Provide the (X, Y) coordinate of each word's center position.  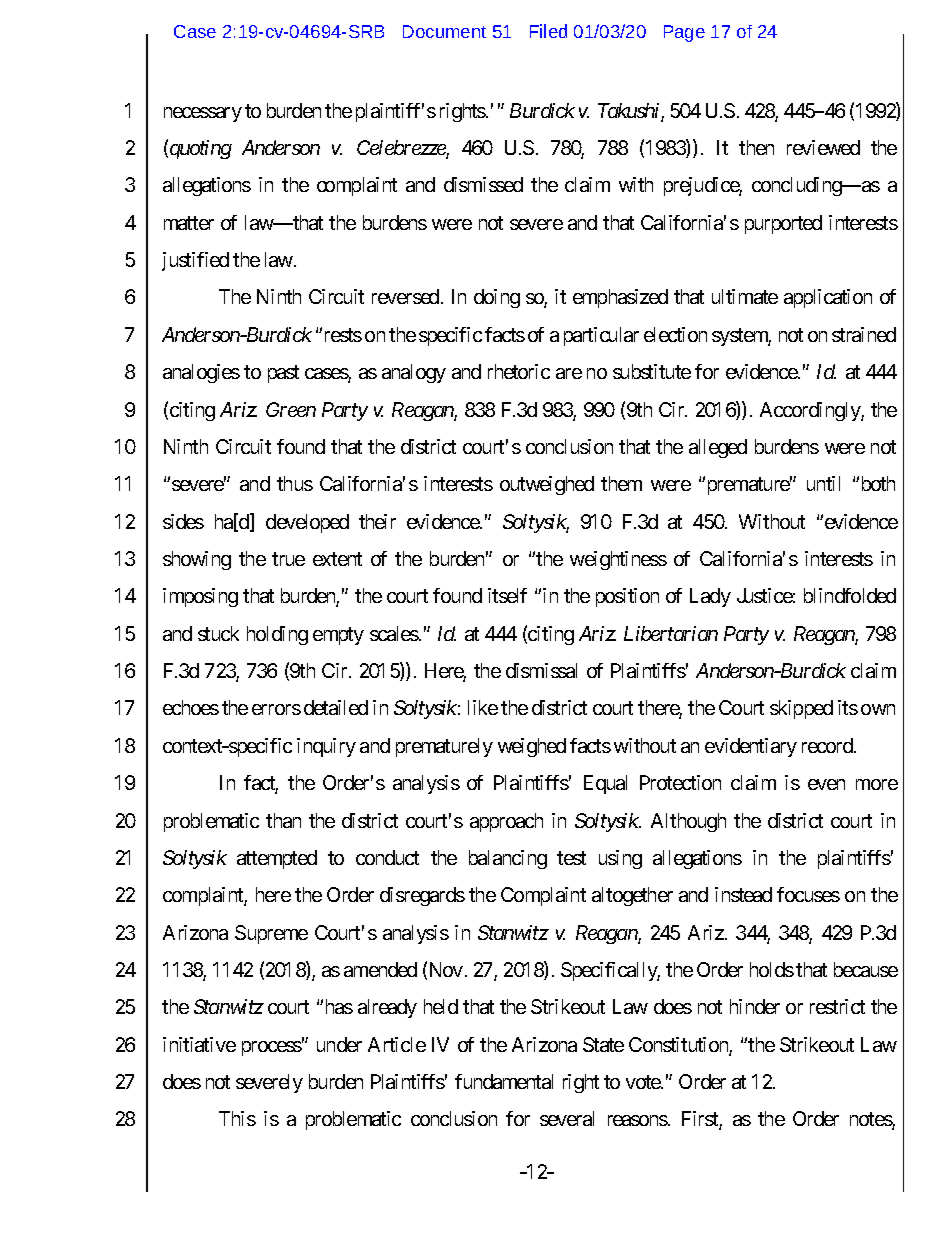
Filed (548, 31)
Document (444, 31)
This (237, 1118)
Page (684, 33)
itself (507, 595)
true (288, 559)
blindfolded (850, 595)
